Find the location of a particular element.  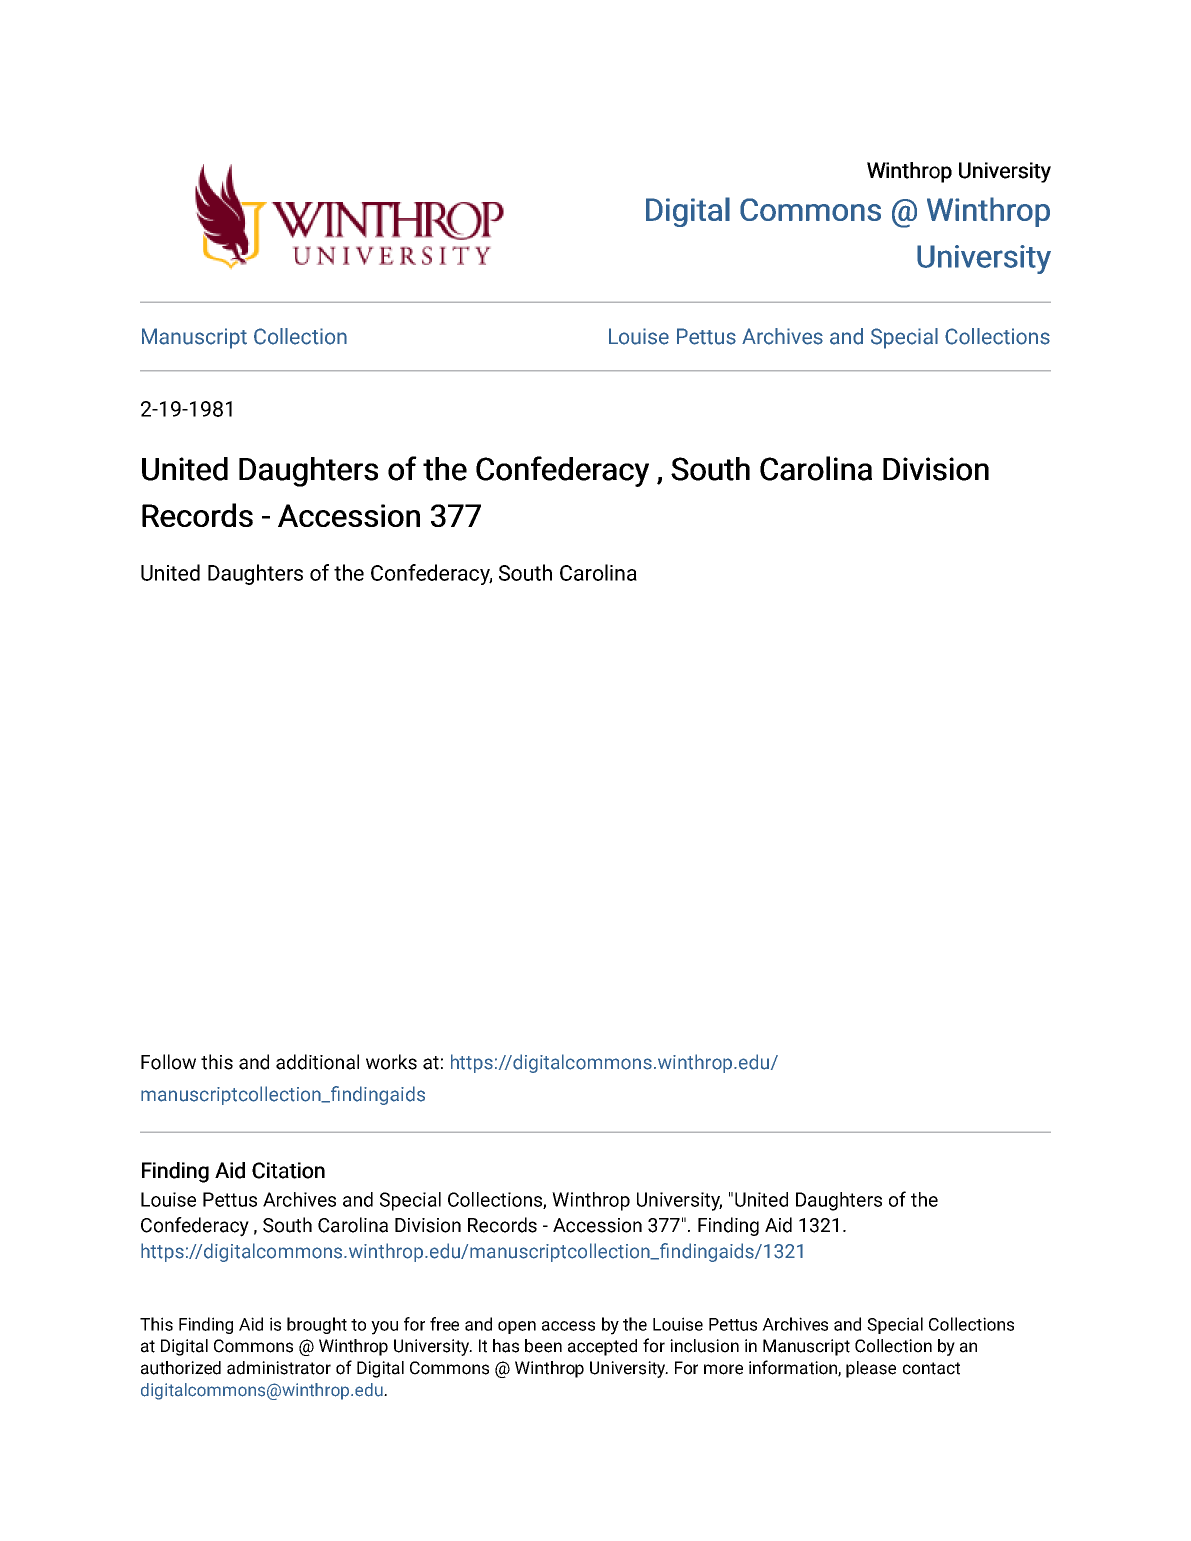

Citation is located at coordinates (288, 1170).
